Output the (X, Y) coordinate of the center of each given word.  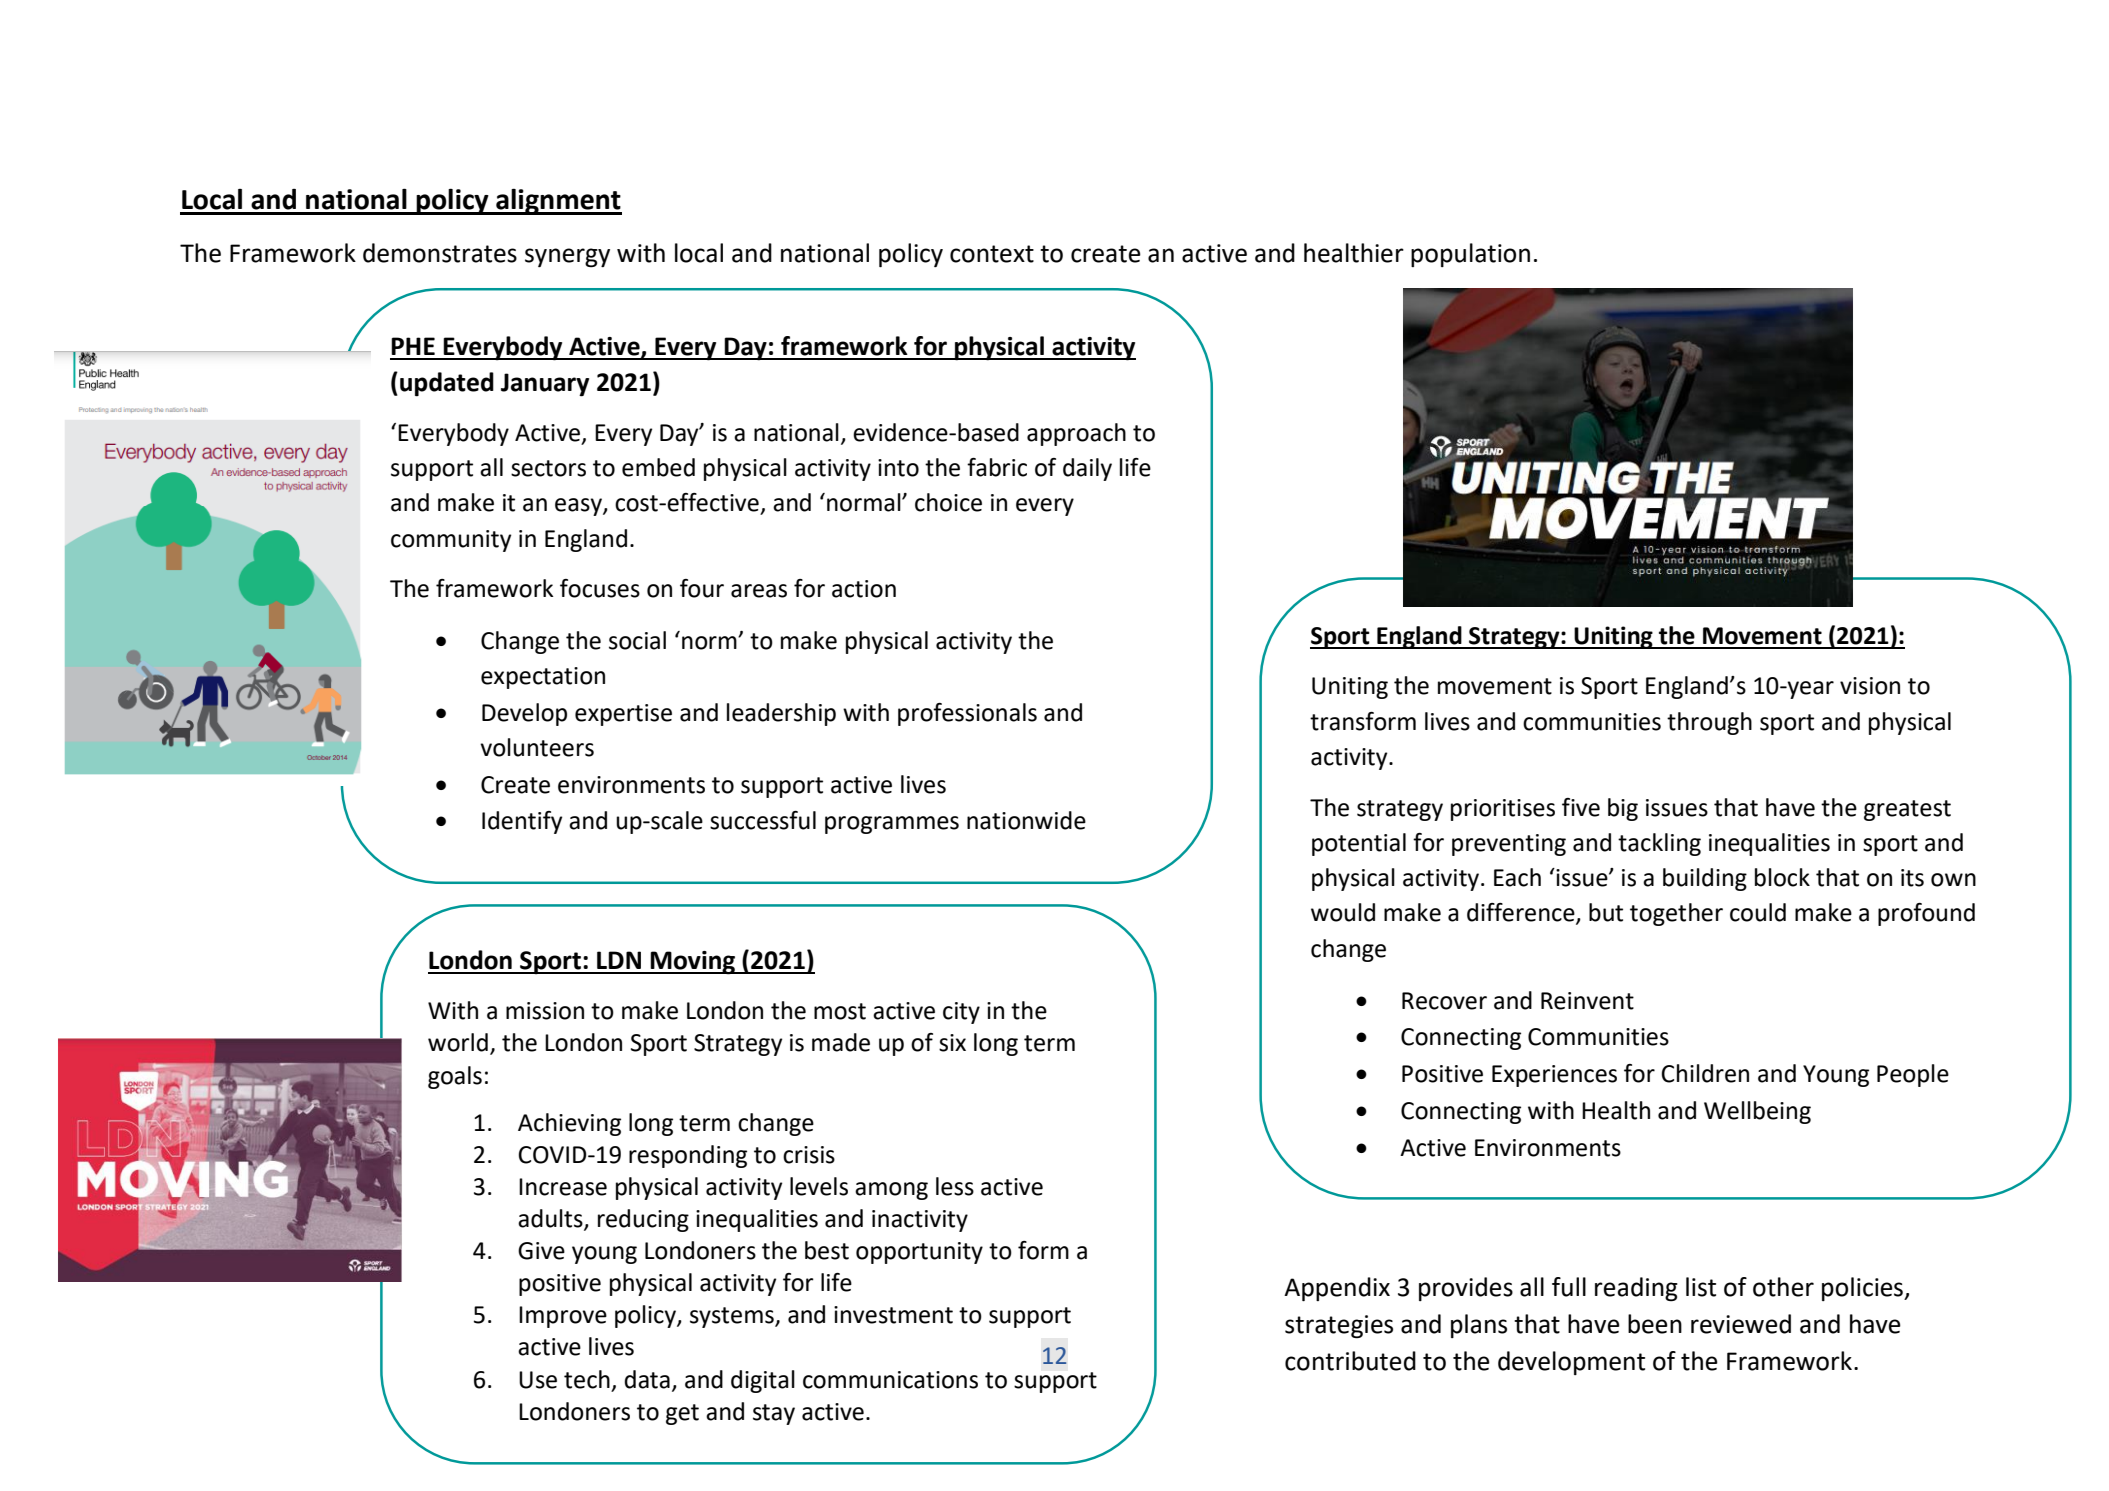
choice (948, 502)
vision (1870, 686)
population (1470, 255)
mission (545, 1011)
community (451, 541)
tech (587, 1379)
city (961, 1013)
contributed (1350, 1361)
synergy (567, 258)
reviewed (1741, 1324)
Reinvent (1587, 1001)
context (992, 254)
